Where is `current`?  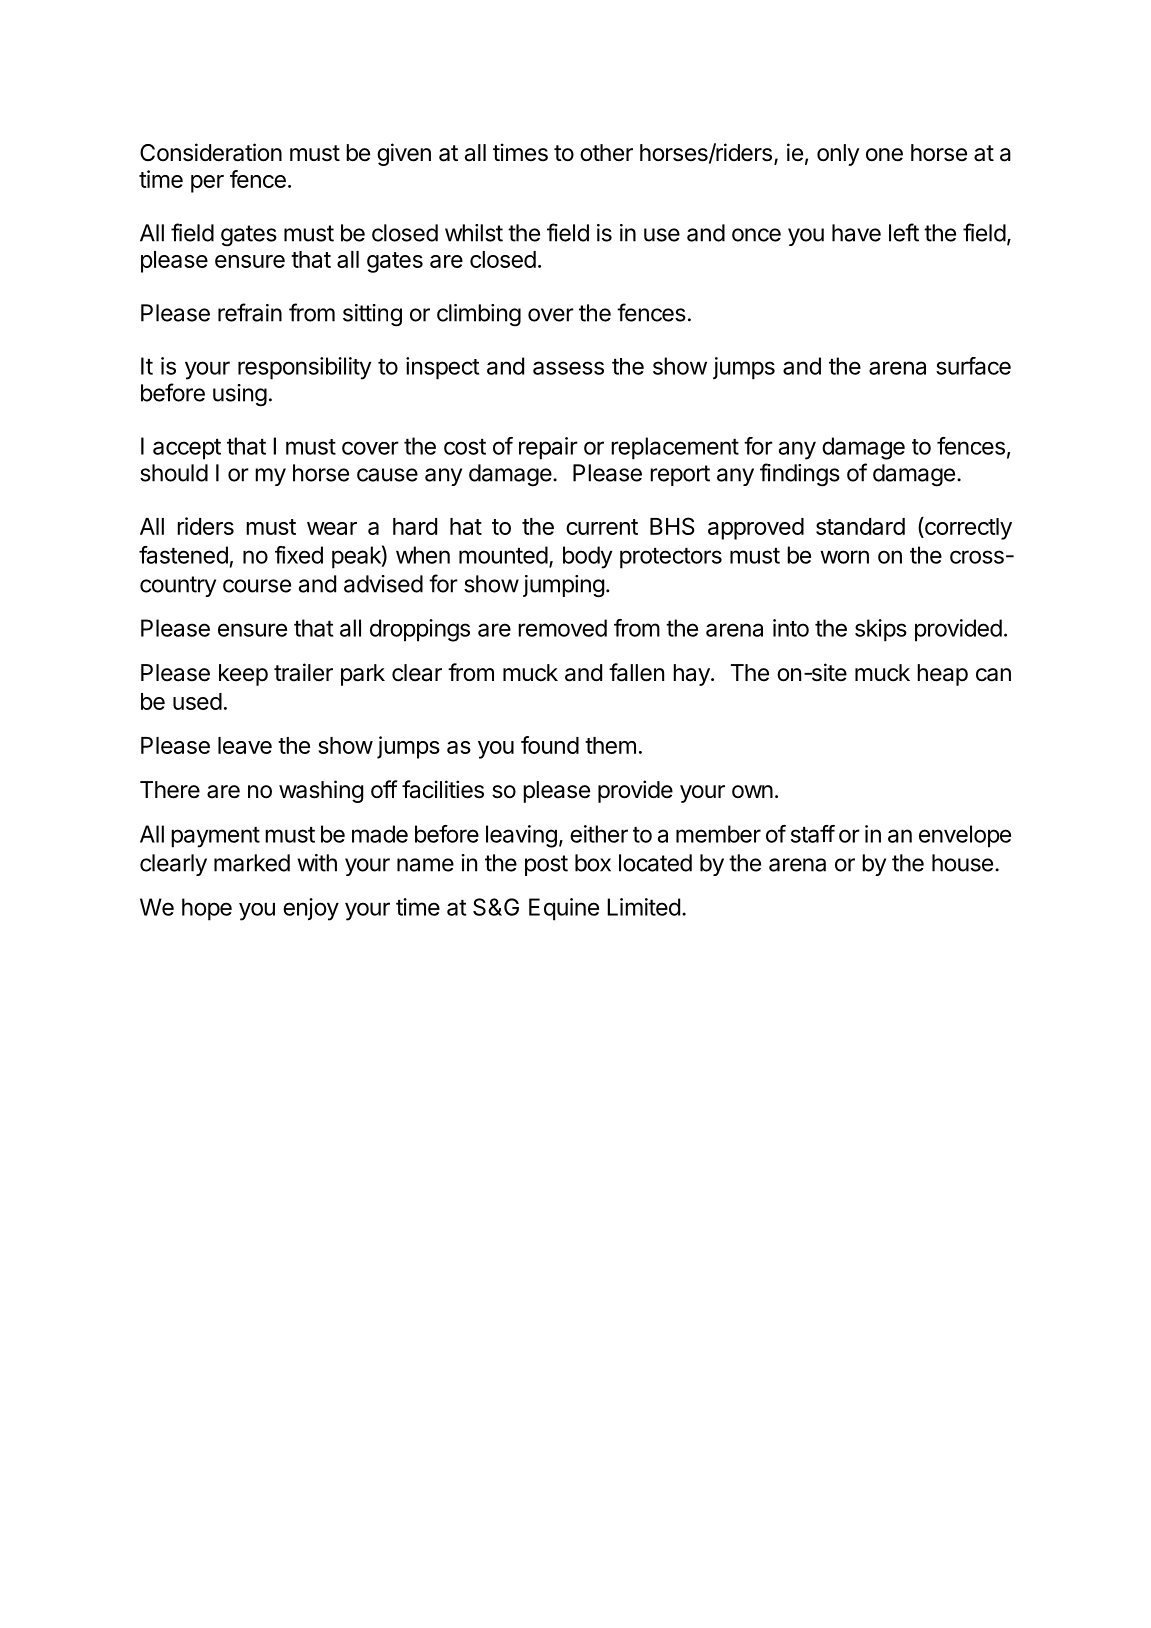 current is located at coordinates (602, 527).
